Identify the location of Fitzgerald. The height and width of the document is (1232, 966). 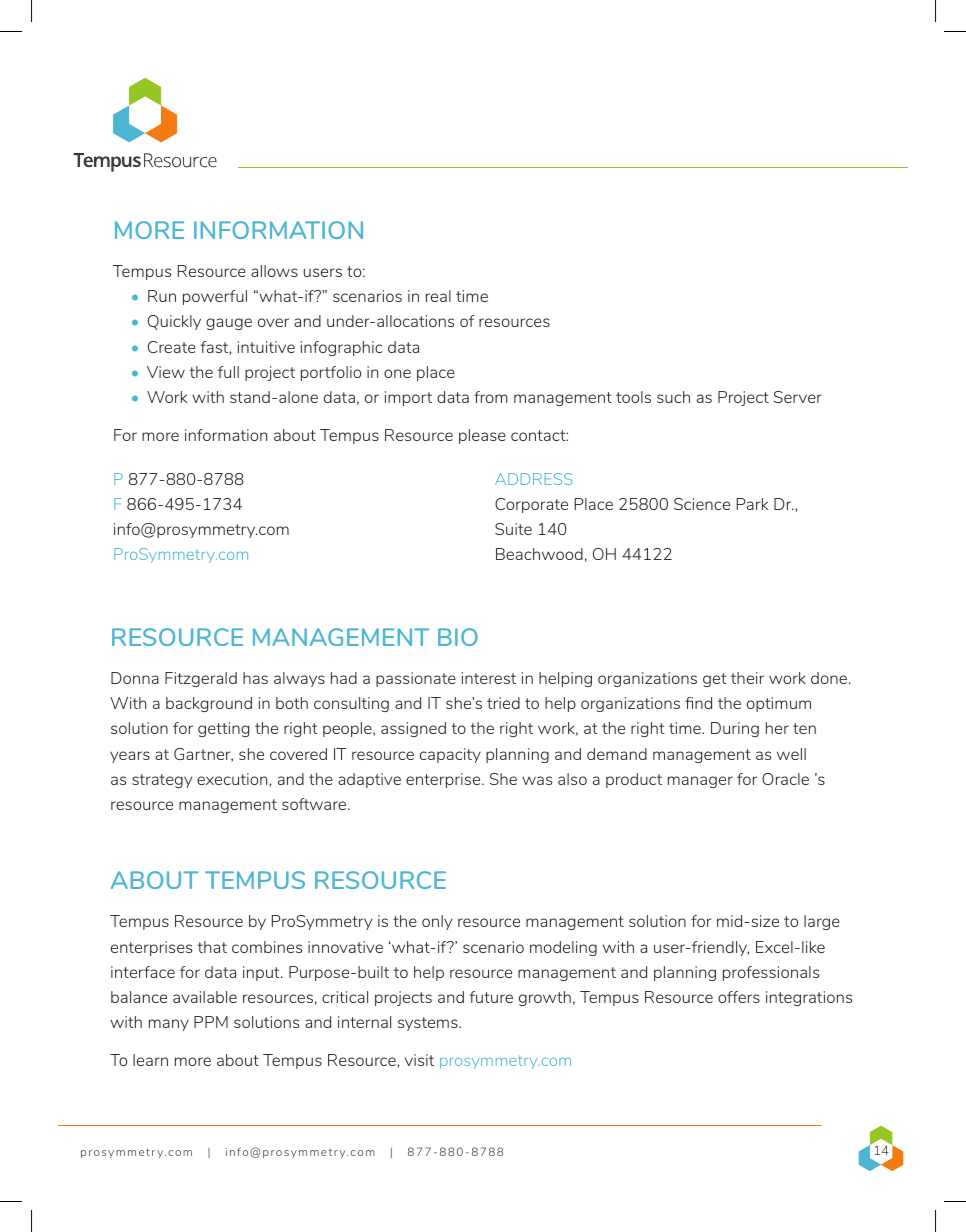
(201, 679).
